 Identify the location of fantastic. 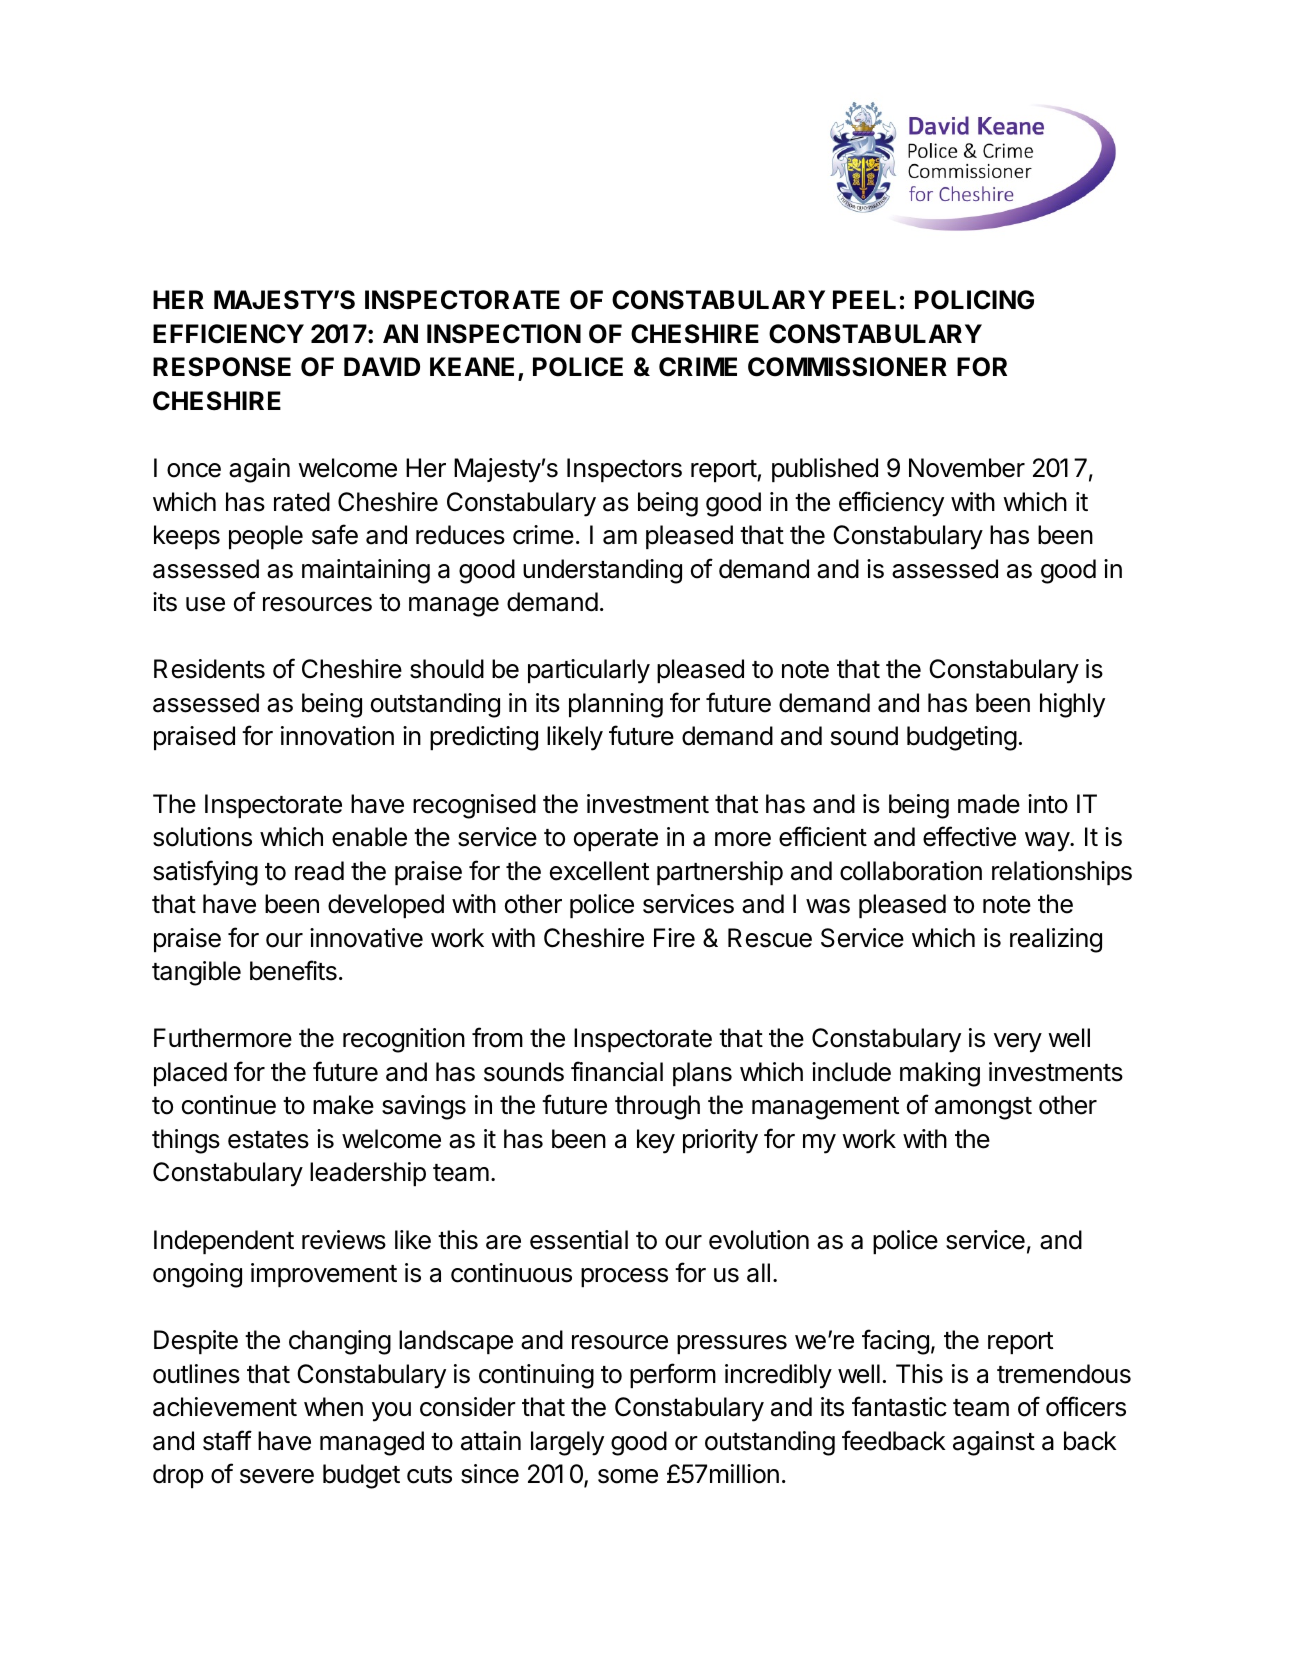
(899, 1406).
